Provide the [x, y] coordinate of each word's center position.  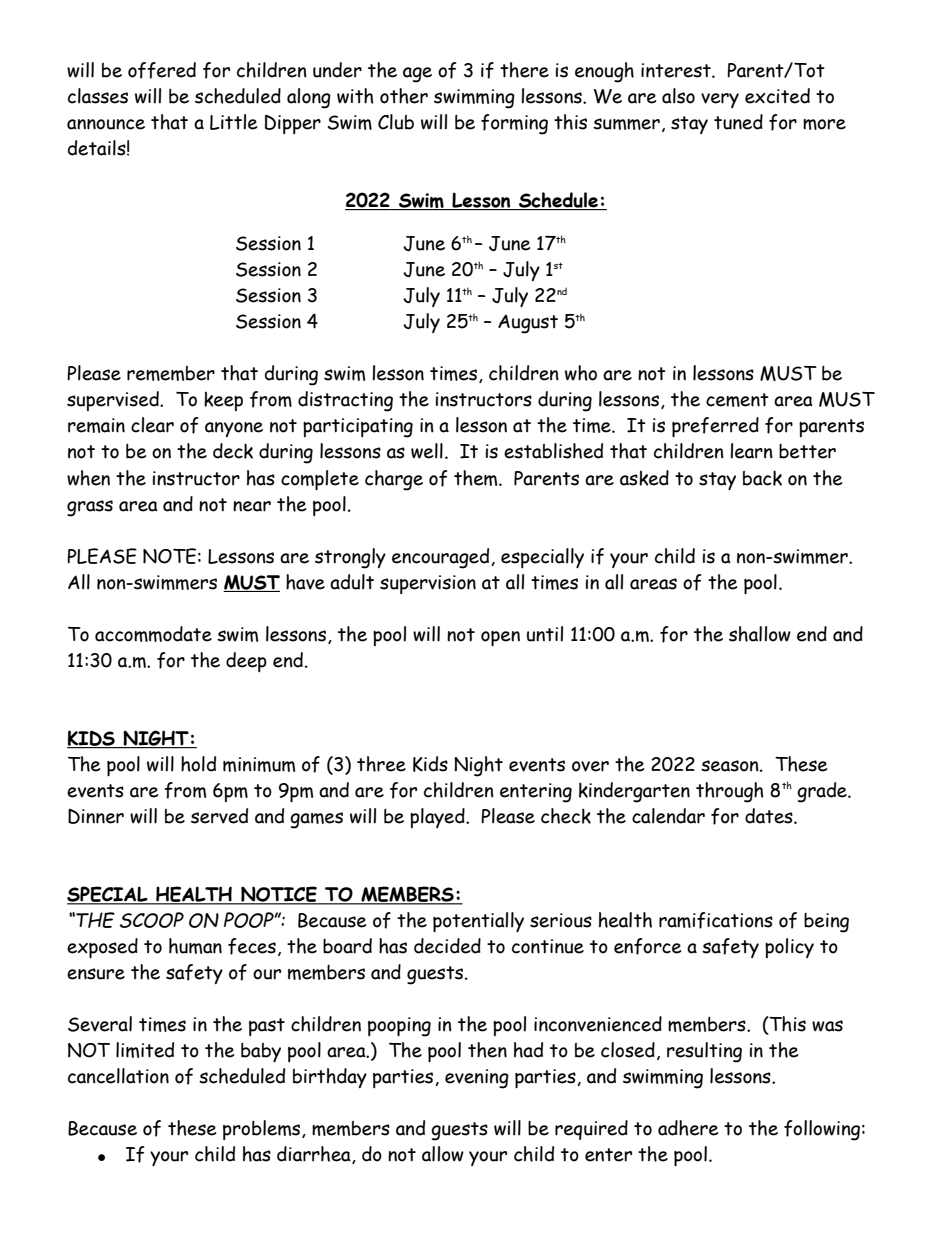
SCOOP [152, 920]
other [404, 96]
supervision [428, 584]
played [438, 818]
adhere [688, 1128]
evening [477, 1079]
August [528, 324]
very [720, 100]
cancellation [118, 1076]
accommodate [153, 634]
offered [162, 70]
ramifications [716, 920]
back [762, 478]
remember [171, 373]
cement [737, 400]
